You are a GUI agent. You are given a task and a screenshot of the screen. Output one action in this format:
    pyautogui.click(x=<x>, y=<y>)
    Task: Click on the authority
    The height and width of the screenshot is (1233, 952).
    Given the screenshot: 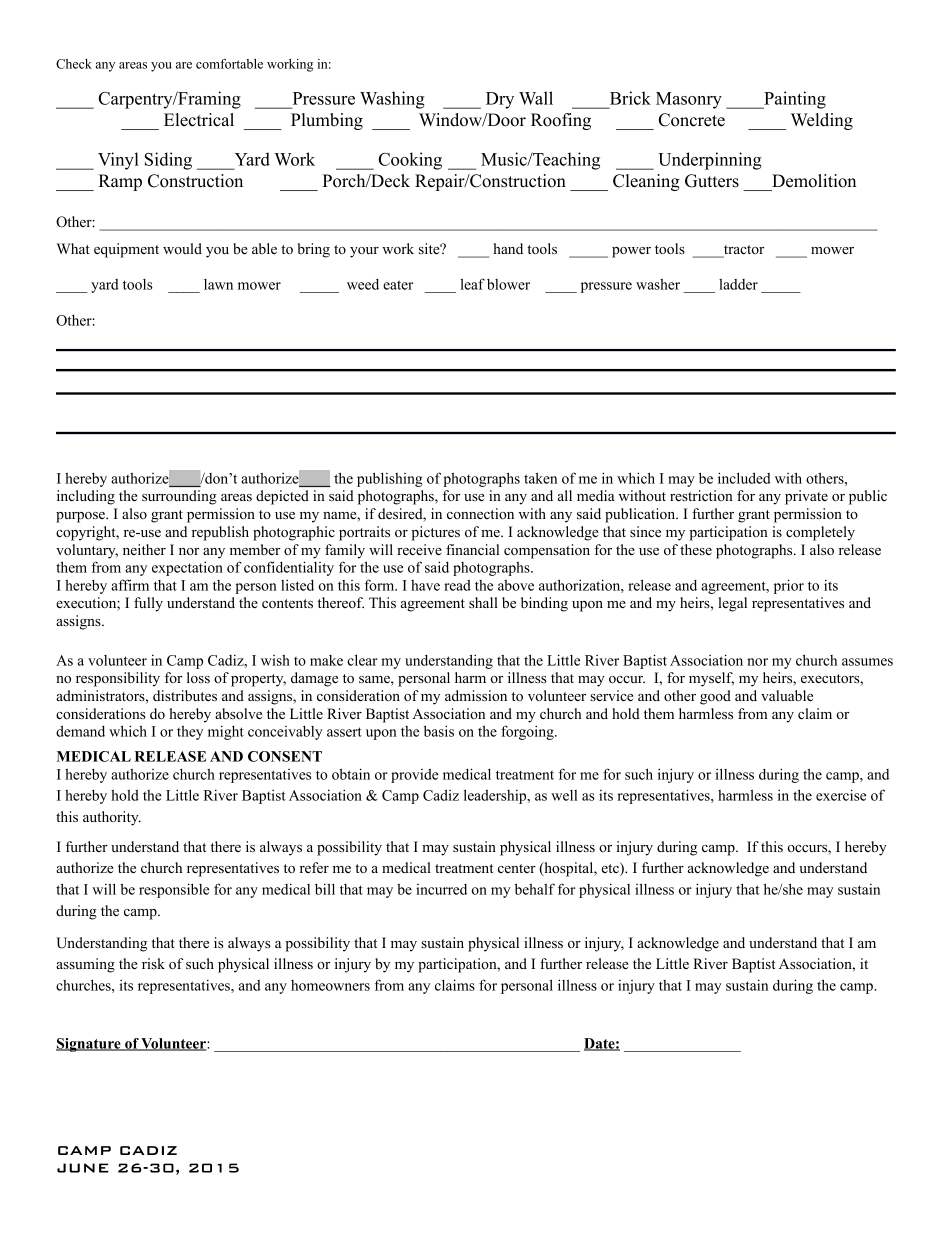 What is the action you would take?
    pyautogui.click(x=112, y=818)
